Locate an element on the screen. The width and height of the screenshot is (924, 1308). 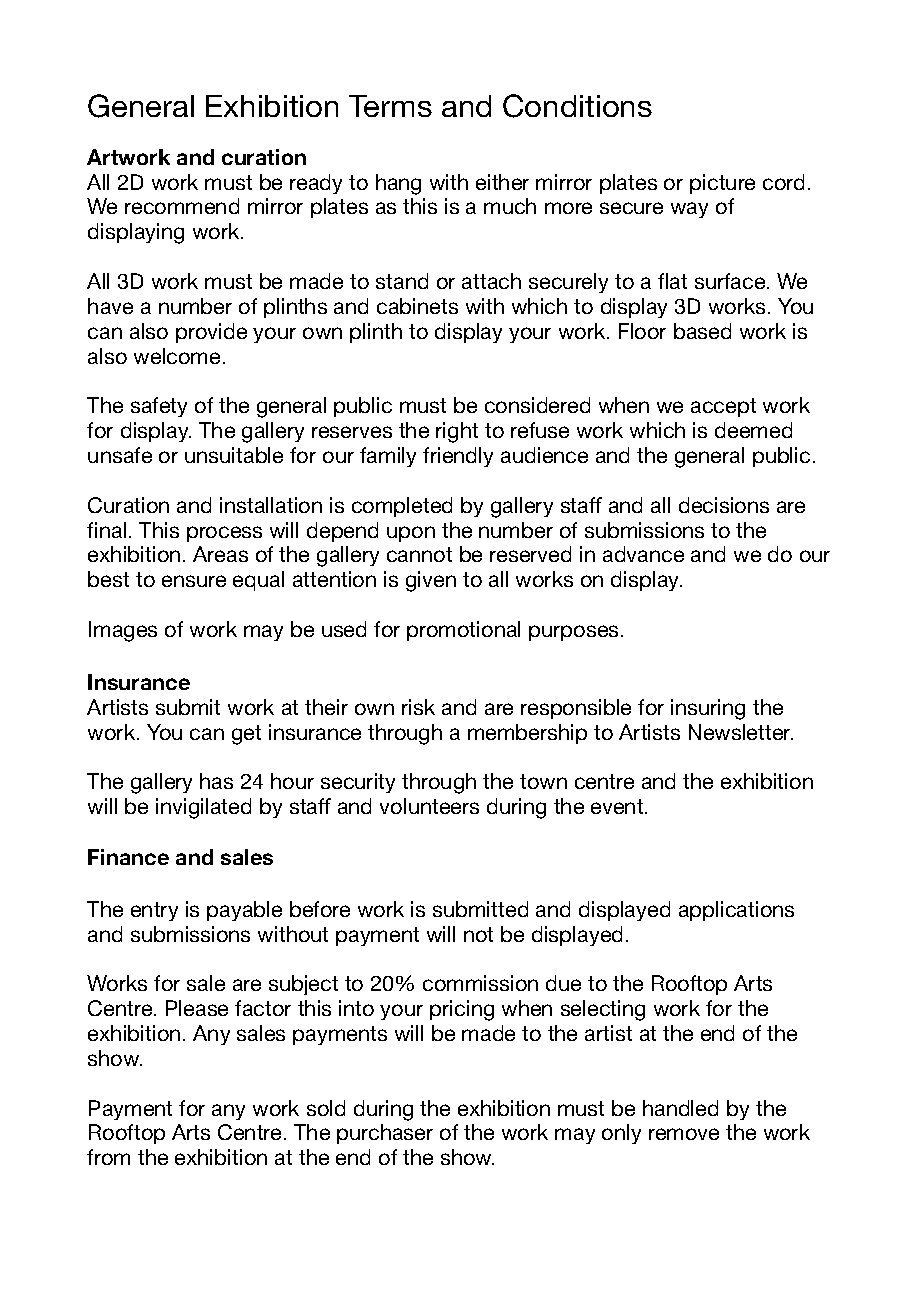
from is located at coordinates (108, 1157).
